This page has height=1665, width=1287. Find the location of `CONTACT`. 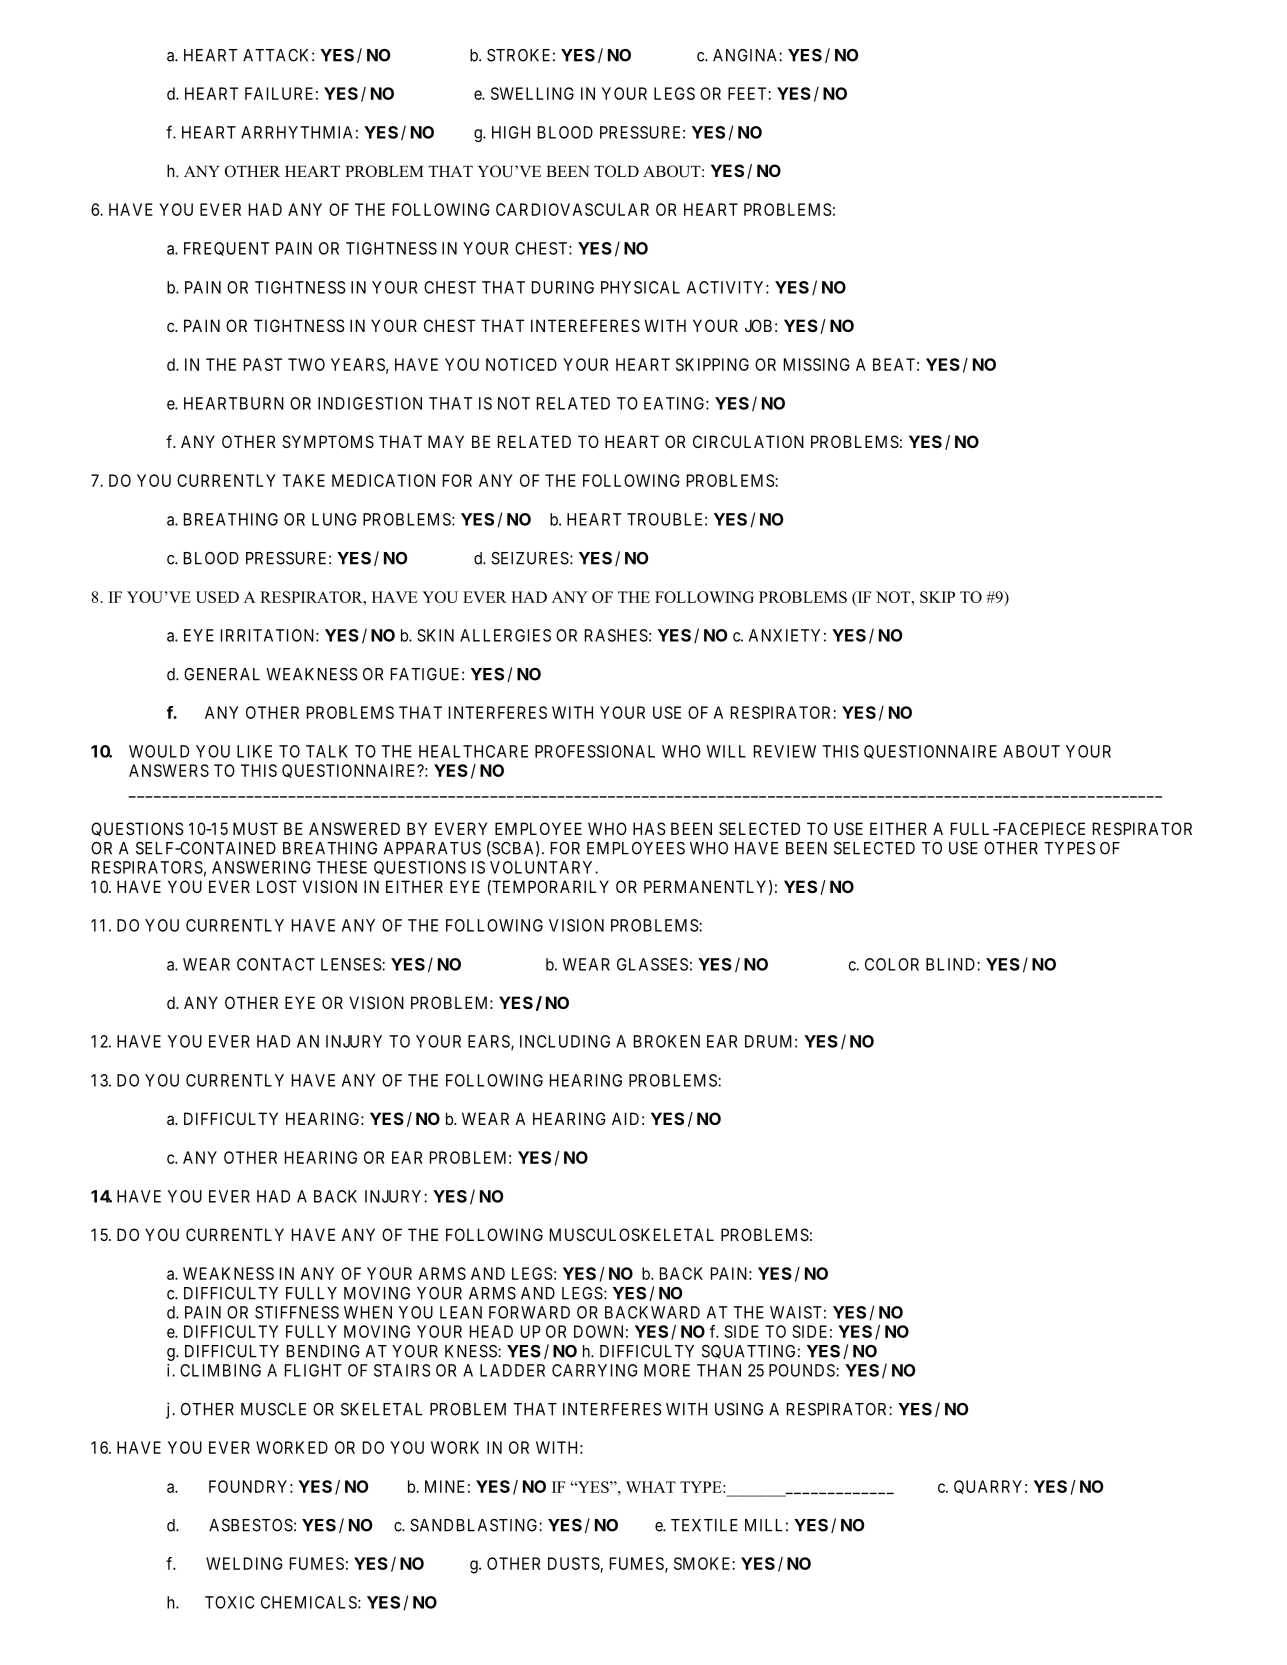

CONTACT is located at coordinates (276, 964).
